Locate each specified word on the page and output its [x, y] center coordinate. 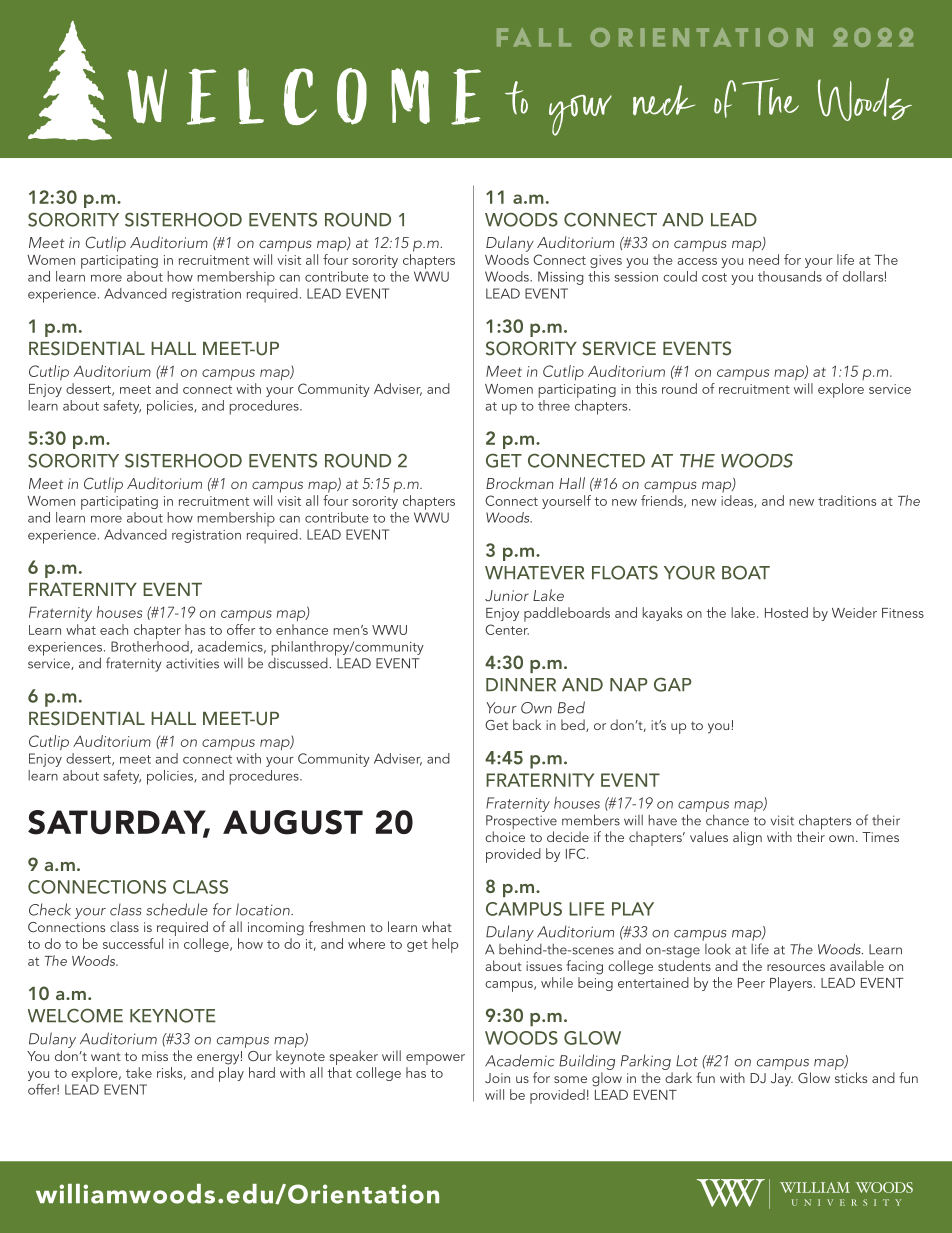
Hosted [786, 612]
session [636, 277]
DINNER [521, 684]
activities [192, 663]
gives [606, 261]
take [139, 1072]
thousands [790, 276]
